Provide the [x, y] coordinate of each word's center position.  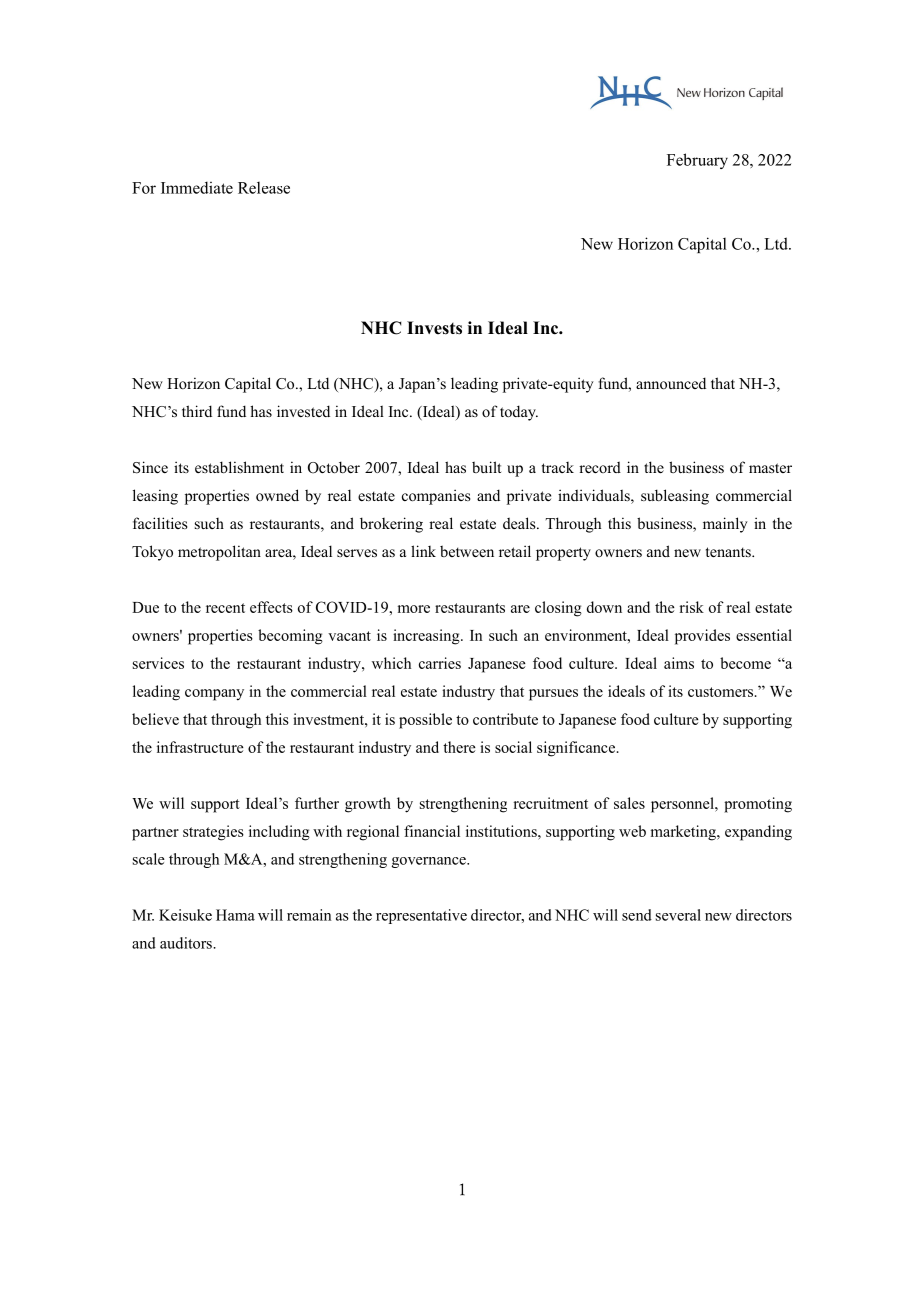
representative [421, 916]
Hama [235, 915]
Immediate [197, 187]
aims [679, 663]
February [697, 161]
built [486, 467]
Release [264, 188]
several [678, 915]
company [214, 695]
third [197, 411]
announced [671, 383]
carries [440, 663]
